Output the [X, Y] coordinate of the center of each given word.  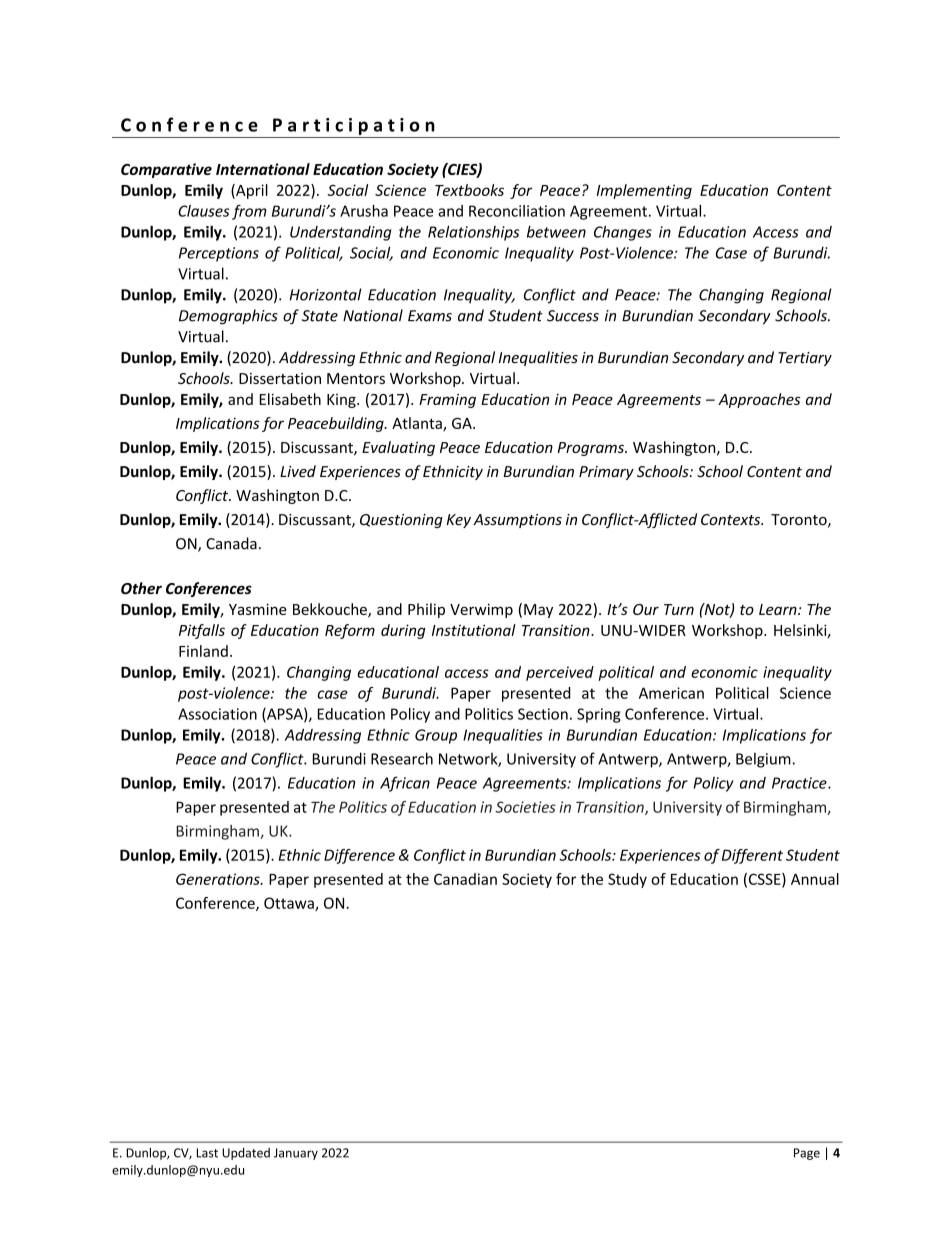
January [296, 1154]
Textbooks [469, 190]
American [671, 693]
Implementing [644, 191]
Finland [203, 651]
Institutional [474, 630]
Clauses [204, 211]
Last [207, 1153]
